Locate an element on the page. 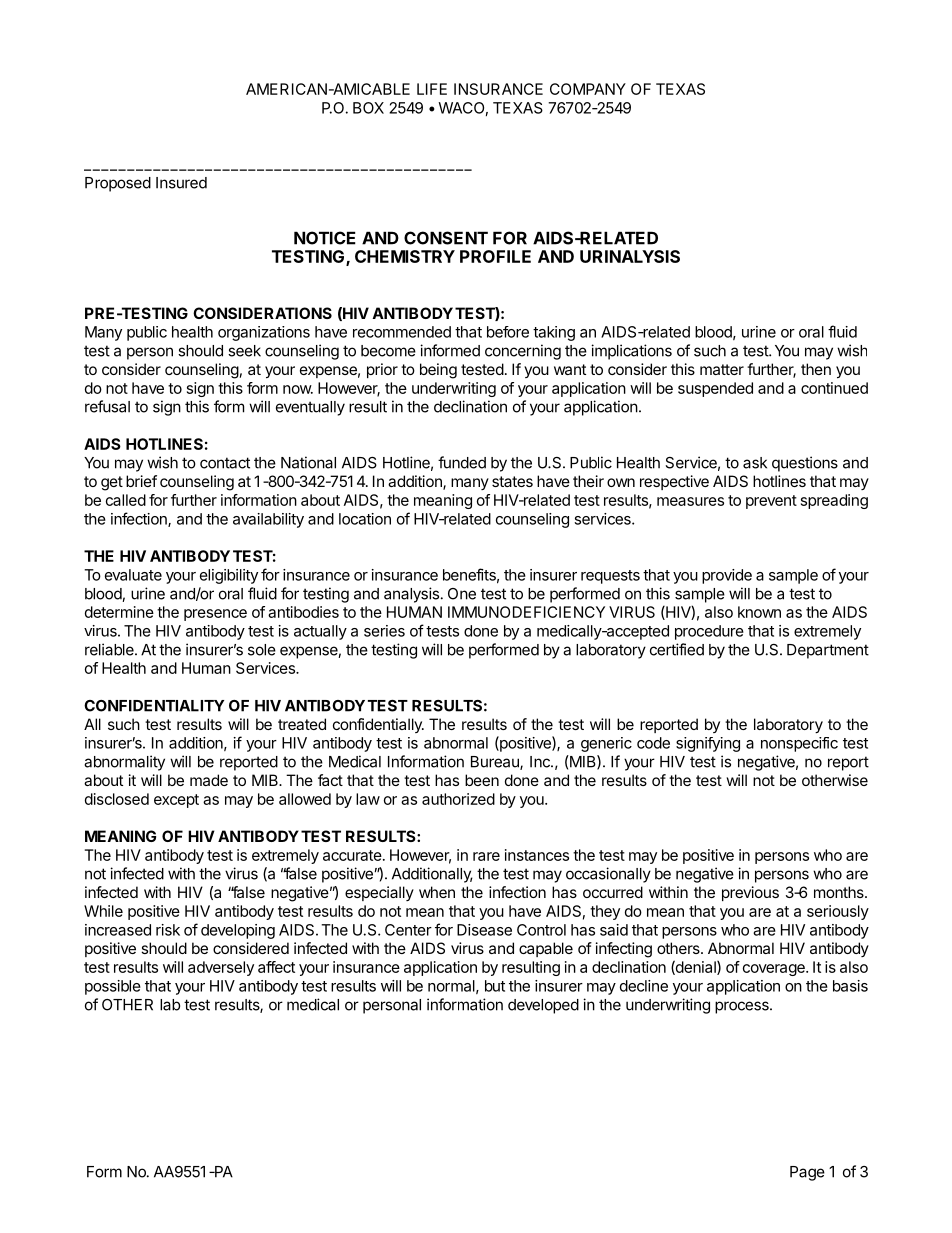 The height and width of the image is (1233, 952). COMPANY is located at coordinates (588, 89).
